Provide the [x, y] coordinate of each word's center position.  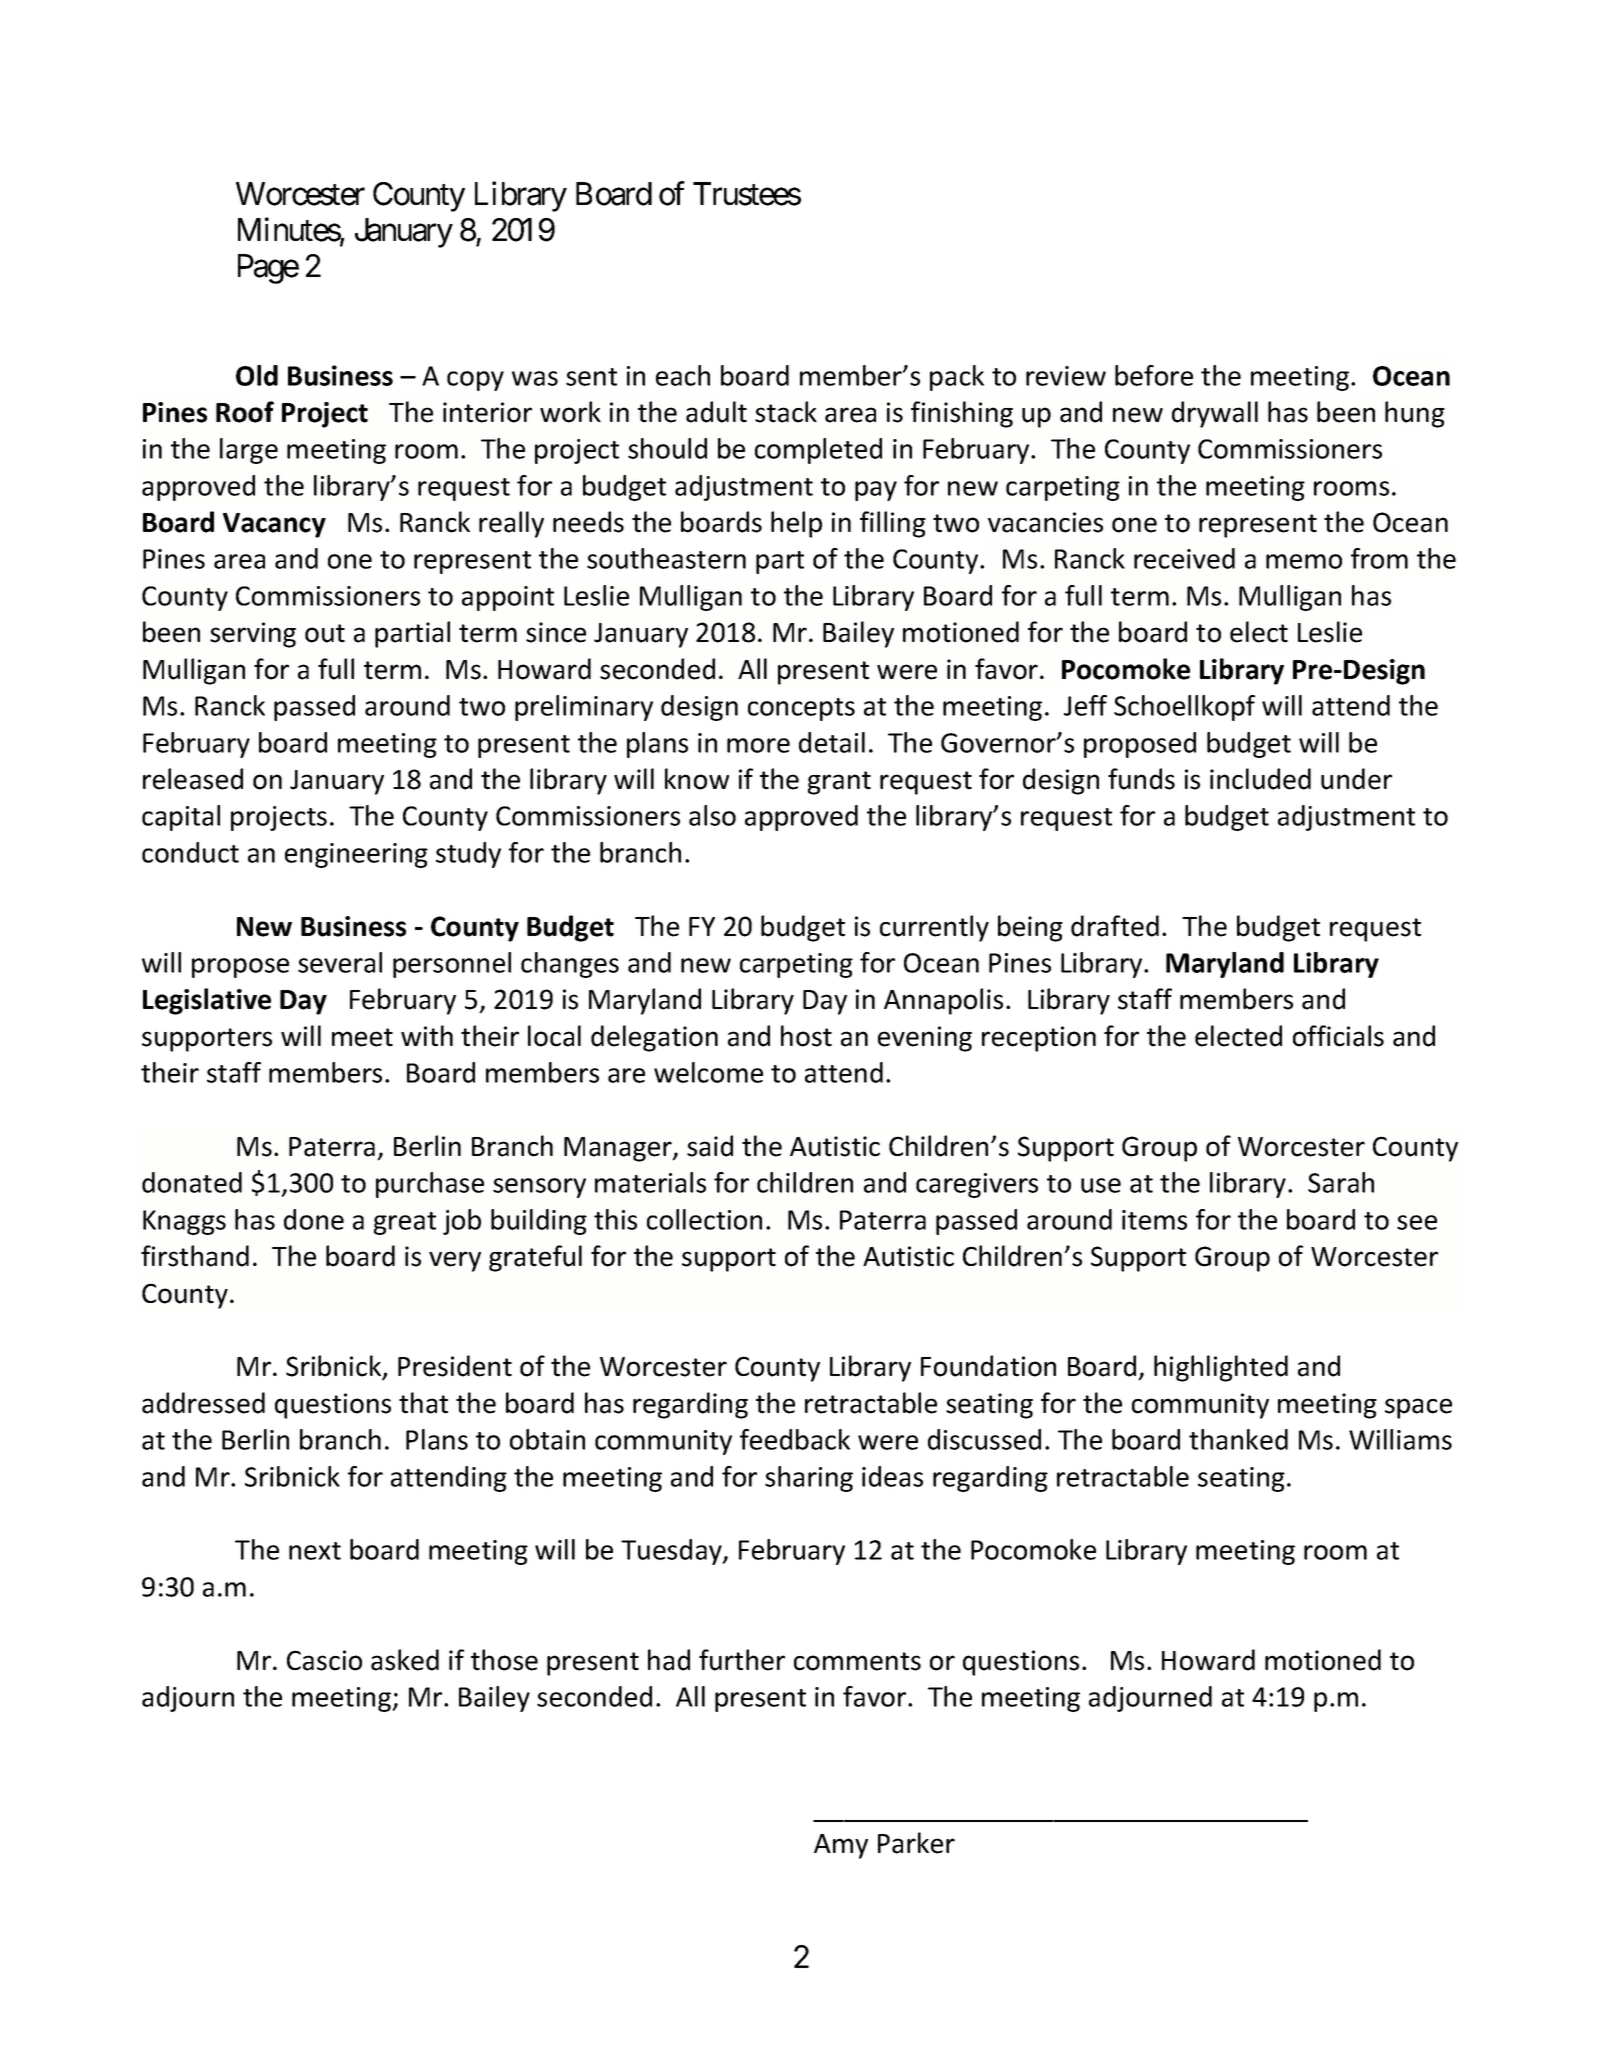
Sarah [1341, 1182]
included [1260, 779]
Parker [916, 1843]
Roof [245, 412]
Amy [841, 1846]
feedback [795, 1439]
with [427, 1036]
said [710, 1146]
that [423, 1403]
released [193, 779]
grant [839, 783]
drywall [1215, 414]
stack [786, 412]
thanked [1238, 1439]
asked [405, 1660]
